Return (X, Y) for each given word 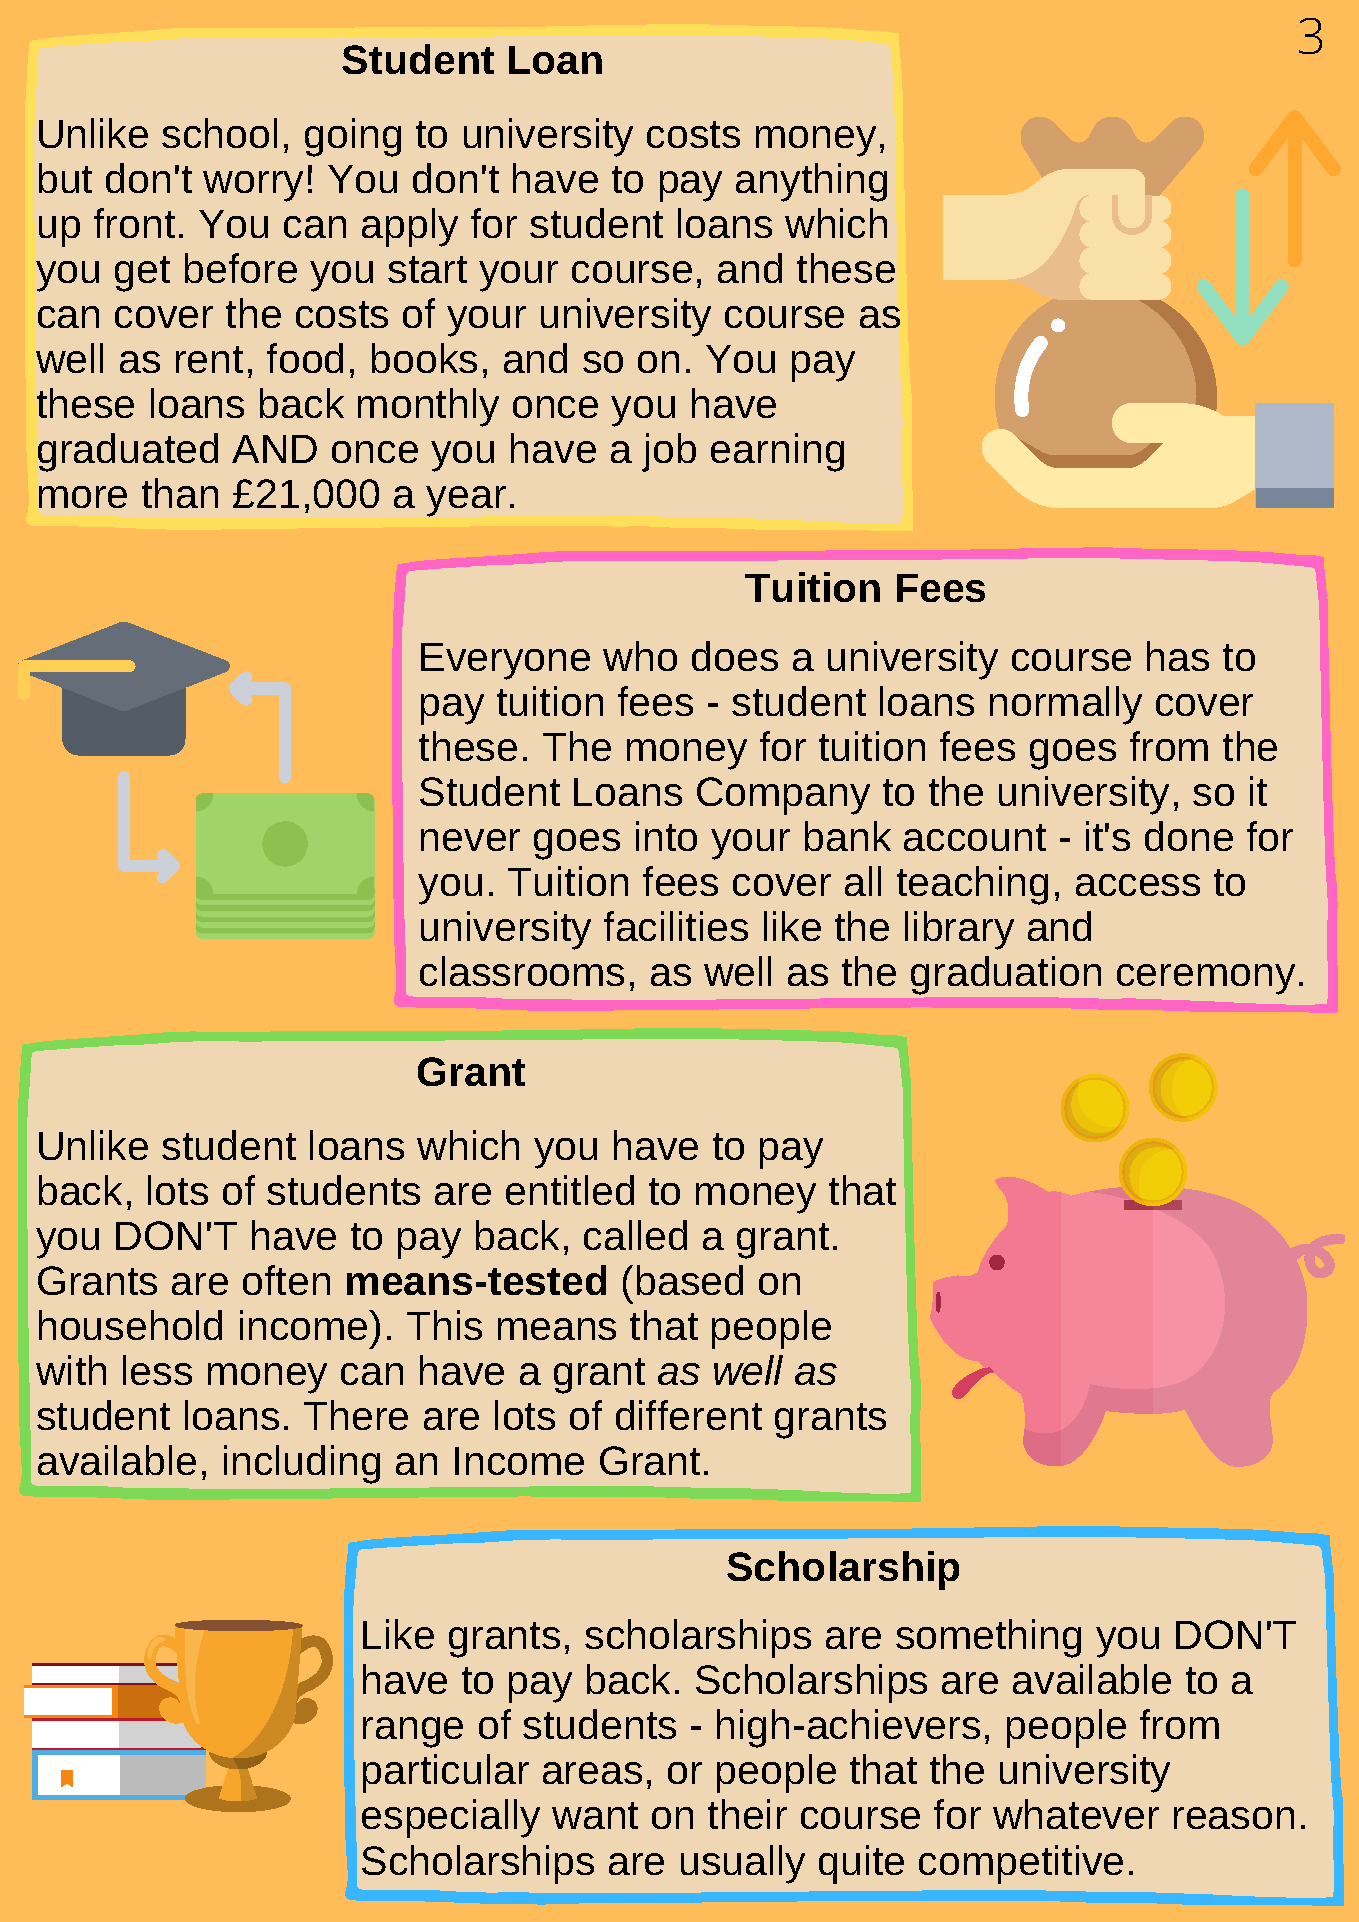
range (413, 1732)
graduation (1006, 975)
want (595, 1815)
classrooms (522, 971)
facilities (676, 926)
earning (777, 452)
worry (253, 186)
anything (811, 182)
